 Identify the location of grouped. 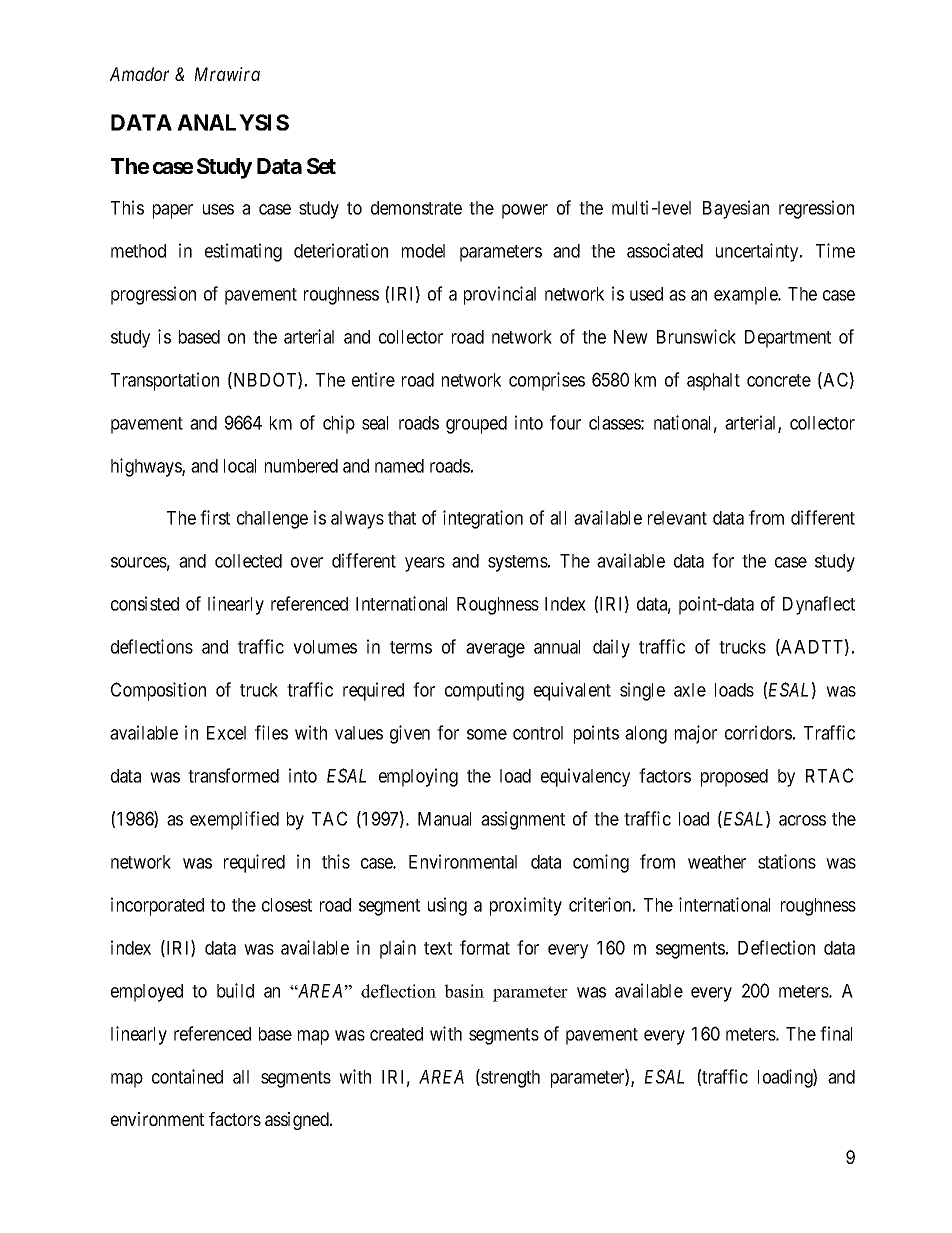
(476, 425).
